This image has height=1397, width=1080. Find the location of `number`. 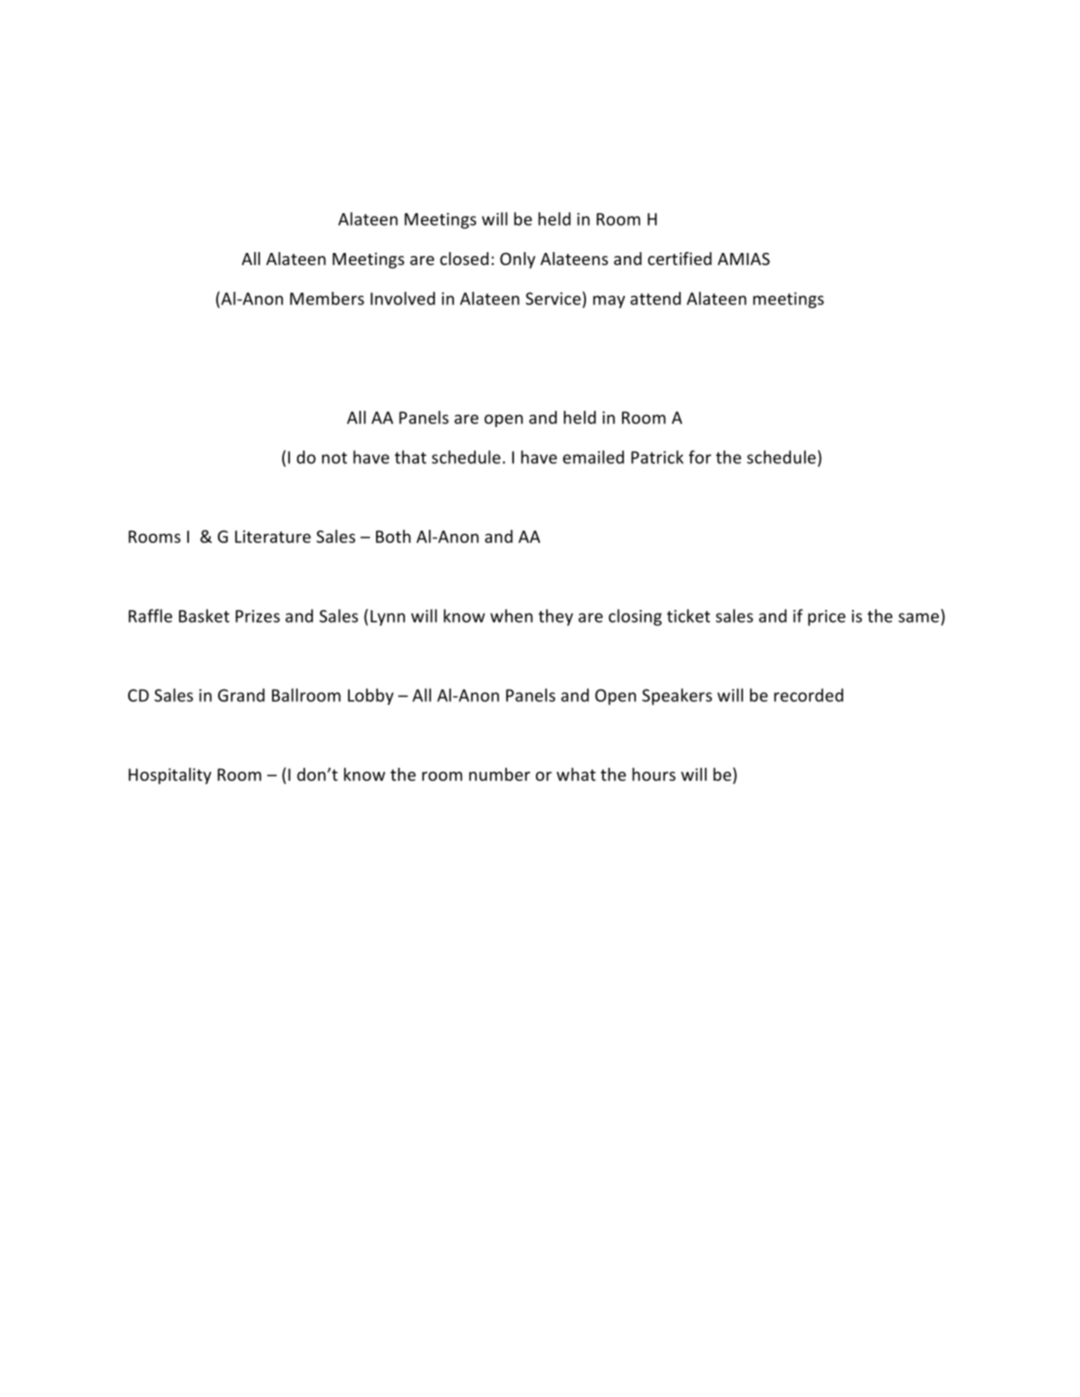

number is located at coordinates (499, 774).
